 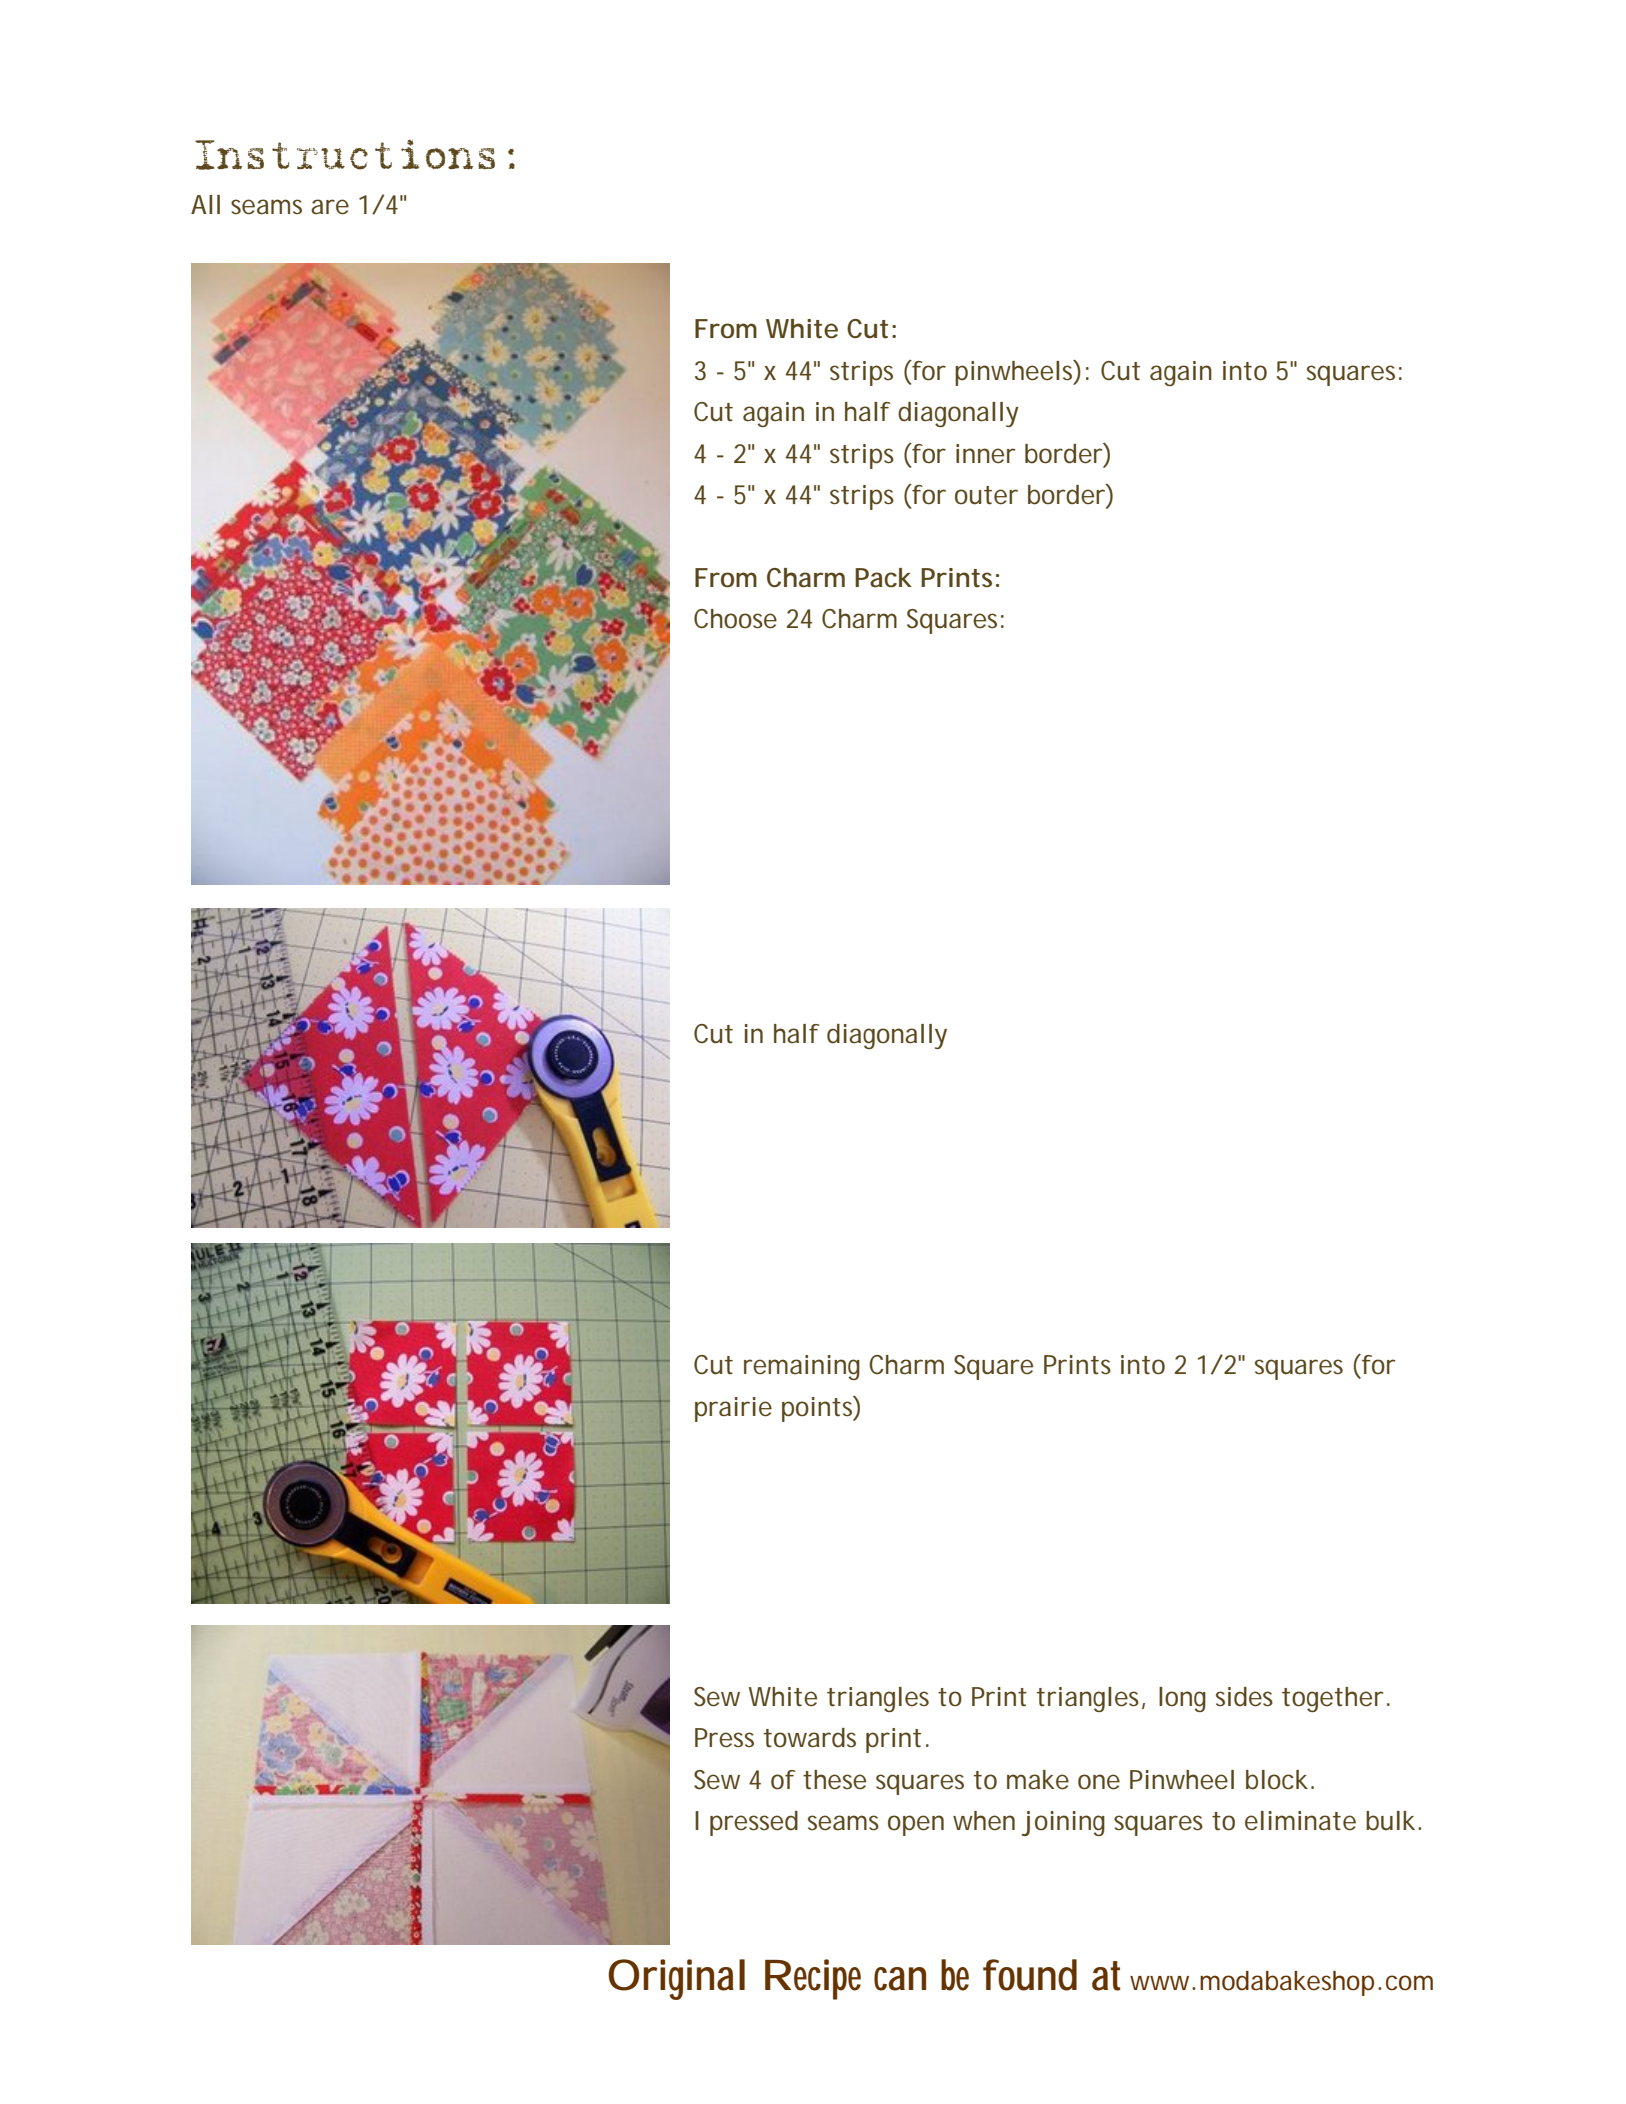 What do you see at coordinates (1300, 1821) in the screenshot?
I see `eliminate` at bounding box center [1300, 1821].
